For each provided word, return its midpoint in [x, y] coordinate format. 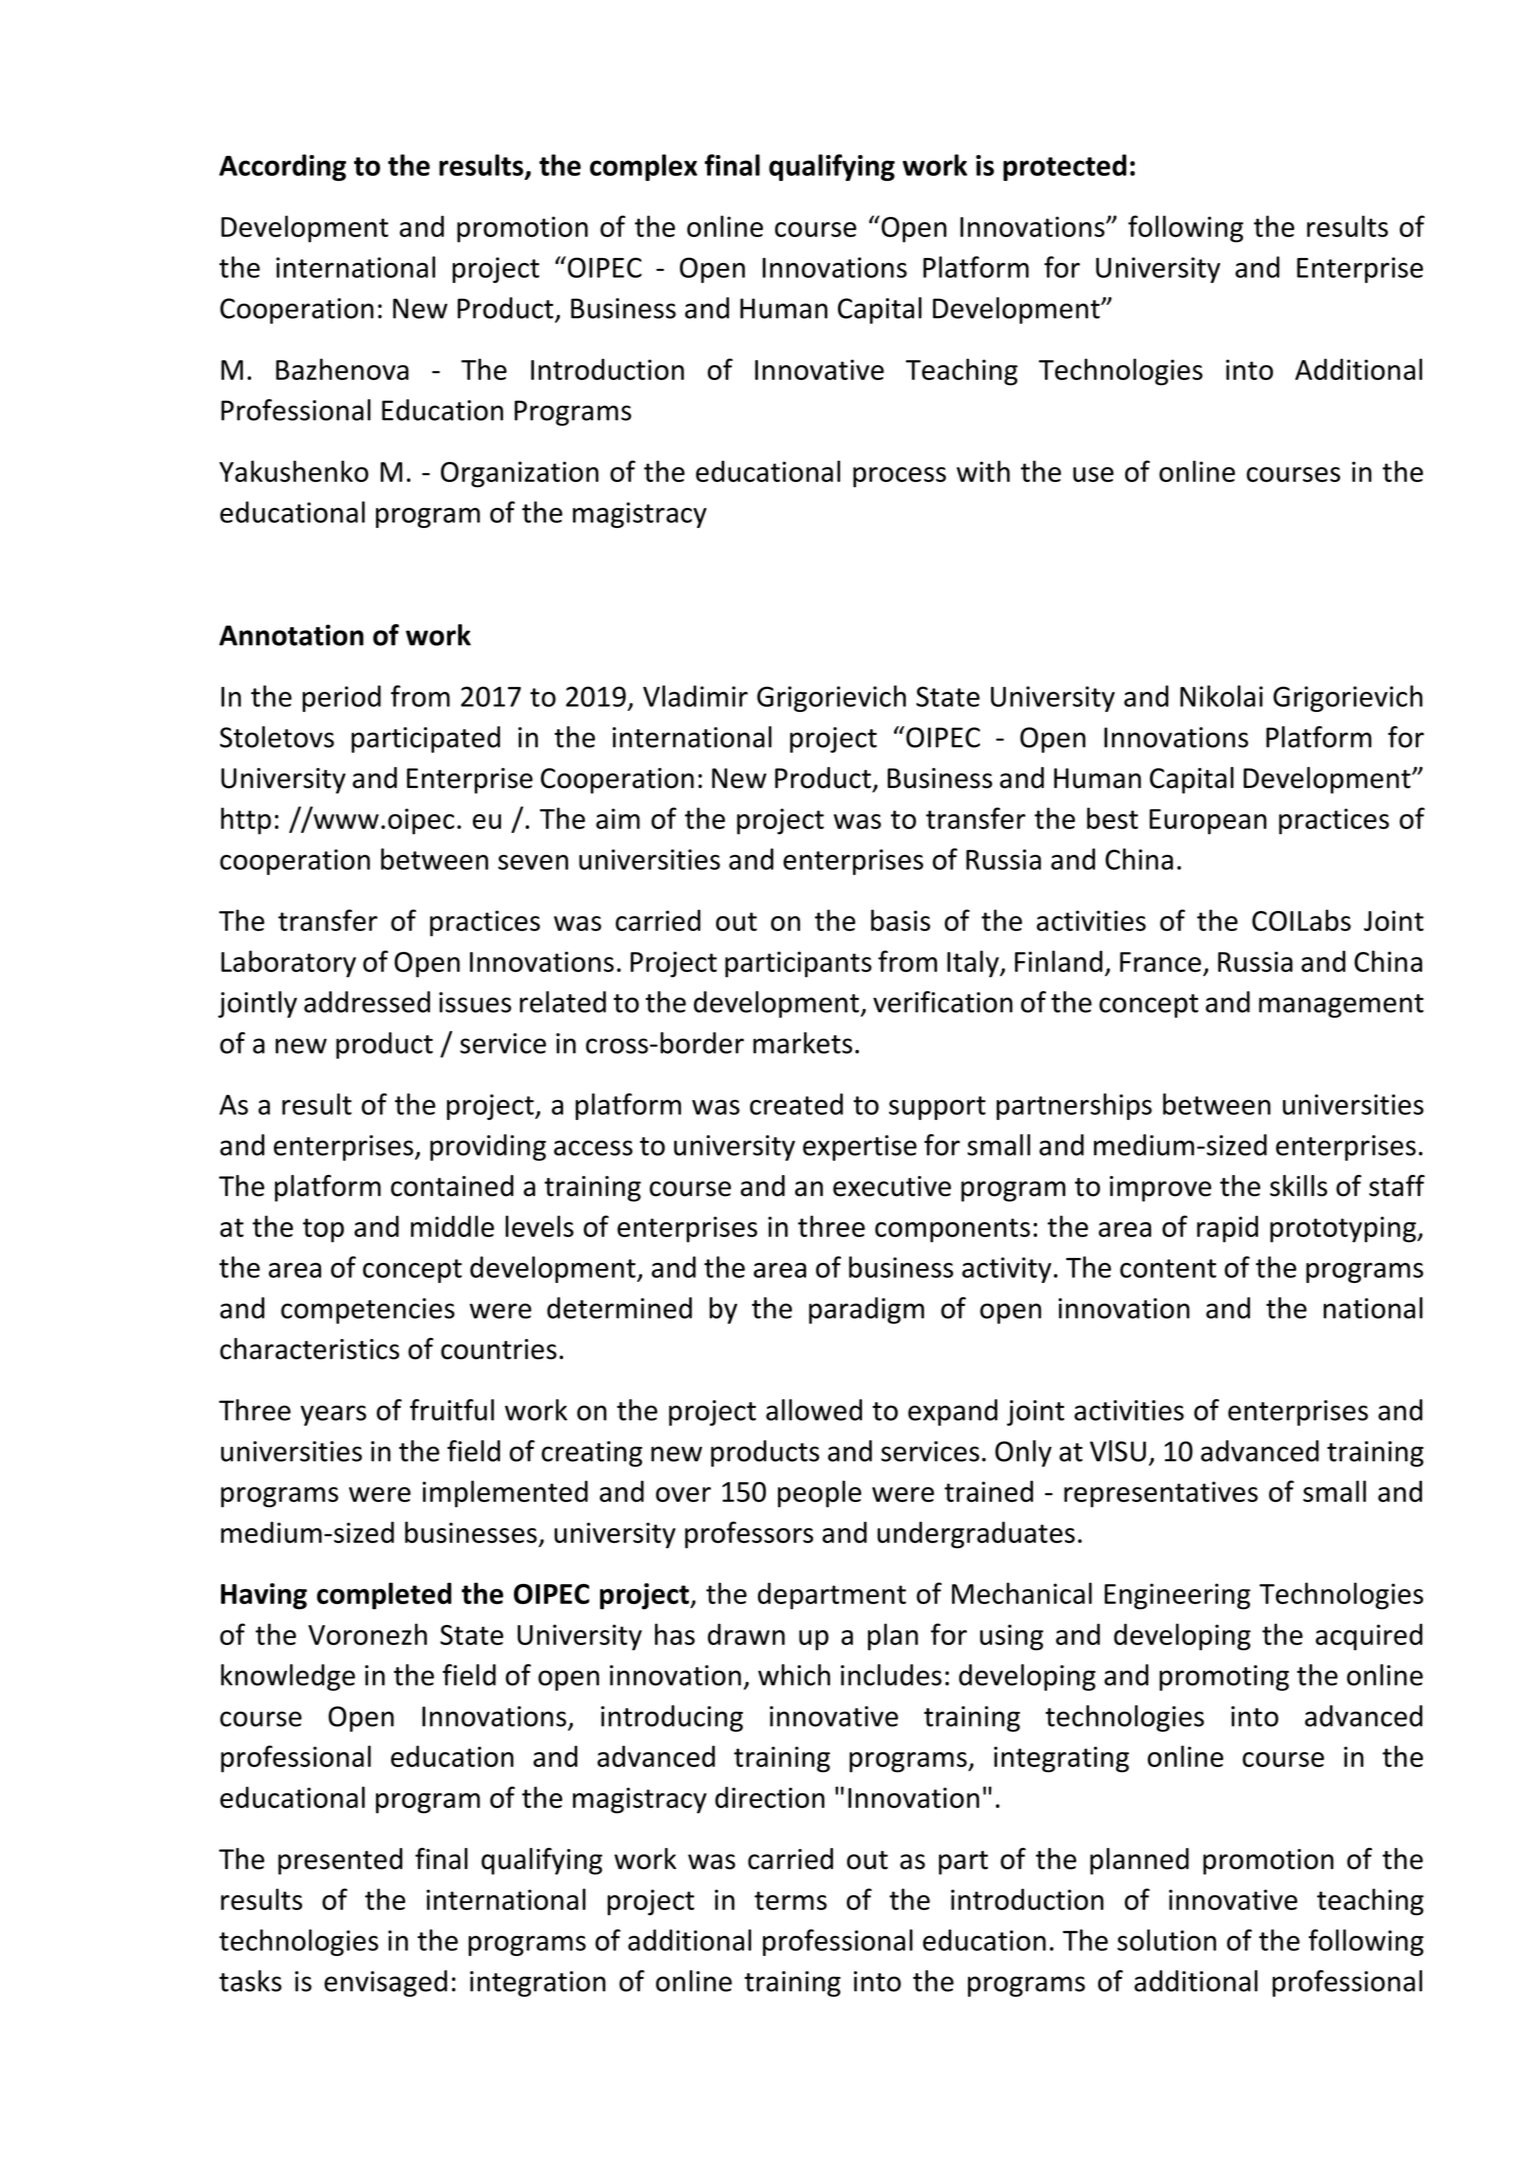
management [1341, 1006]
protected [1065, 167]
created [796, 1104]
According [282, 167]
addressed [367, 1002]
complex [643, 167]
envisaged [385, 1983]
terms [790, 1900]
